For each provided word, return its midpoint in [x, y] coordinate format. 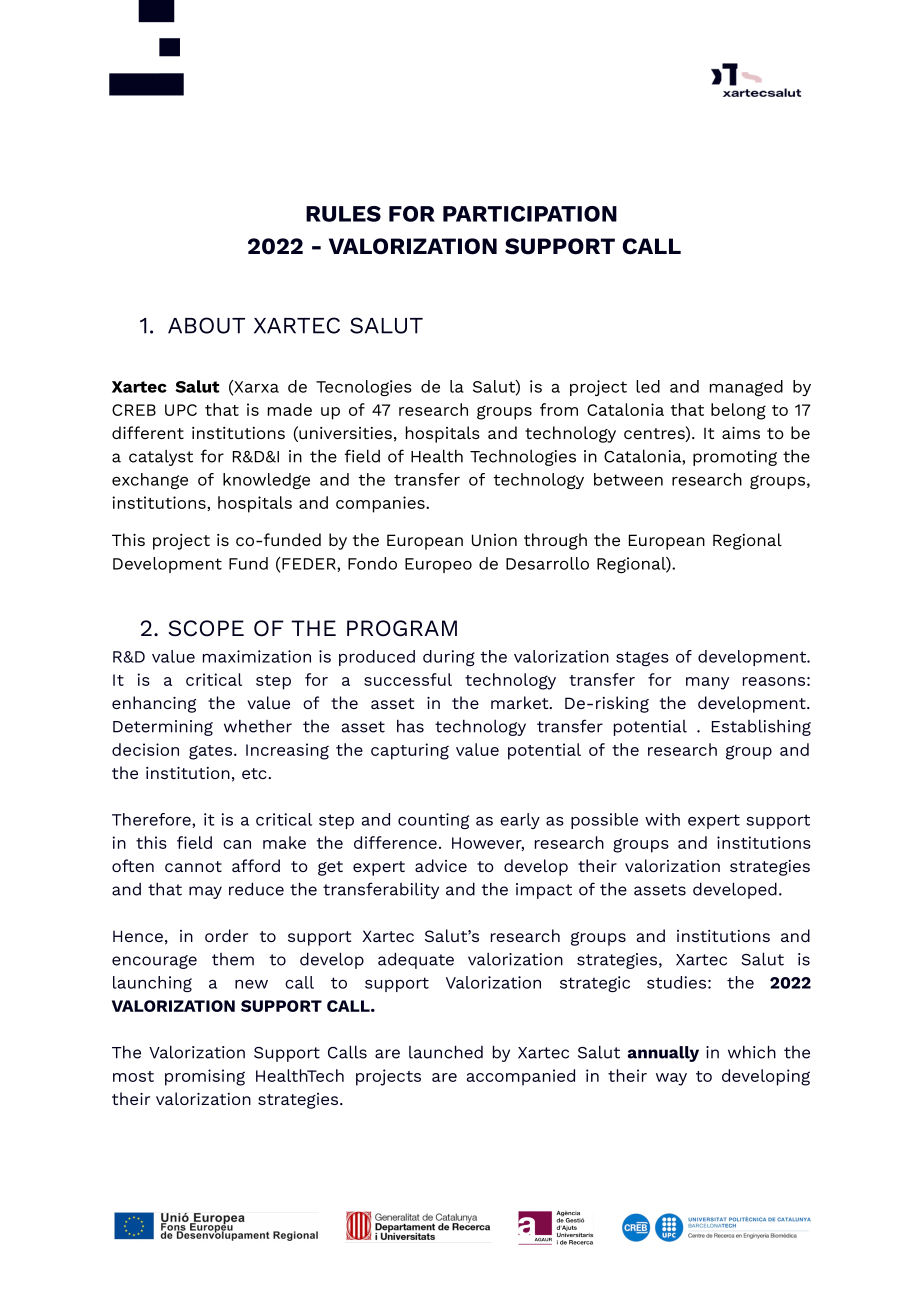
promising [205, 1077]
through [555, 541]
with [662, 819]
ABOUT [206, 325]
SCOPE [206, 628]
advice [441, 865]
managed [746, 388]
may [205, 892]
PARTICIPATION [530, 214]
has [410, 726]
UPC [181, 410]
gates [212, 752]
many [707, 683]
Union [494, 540]
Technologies [523, 457]
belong [738, 411]
